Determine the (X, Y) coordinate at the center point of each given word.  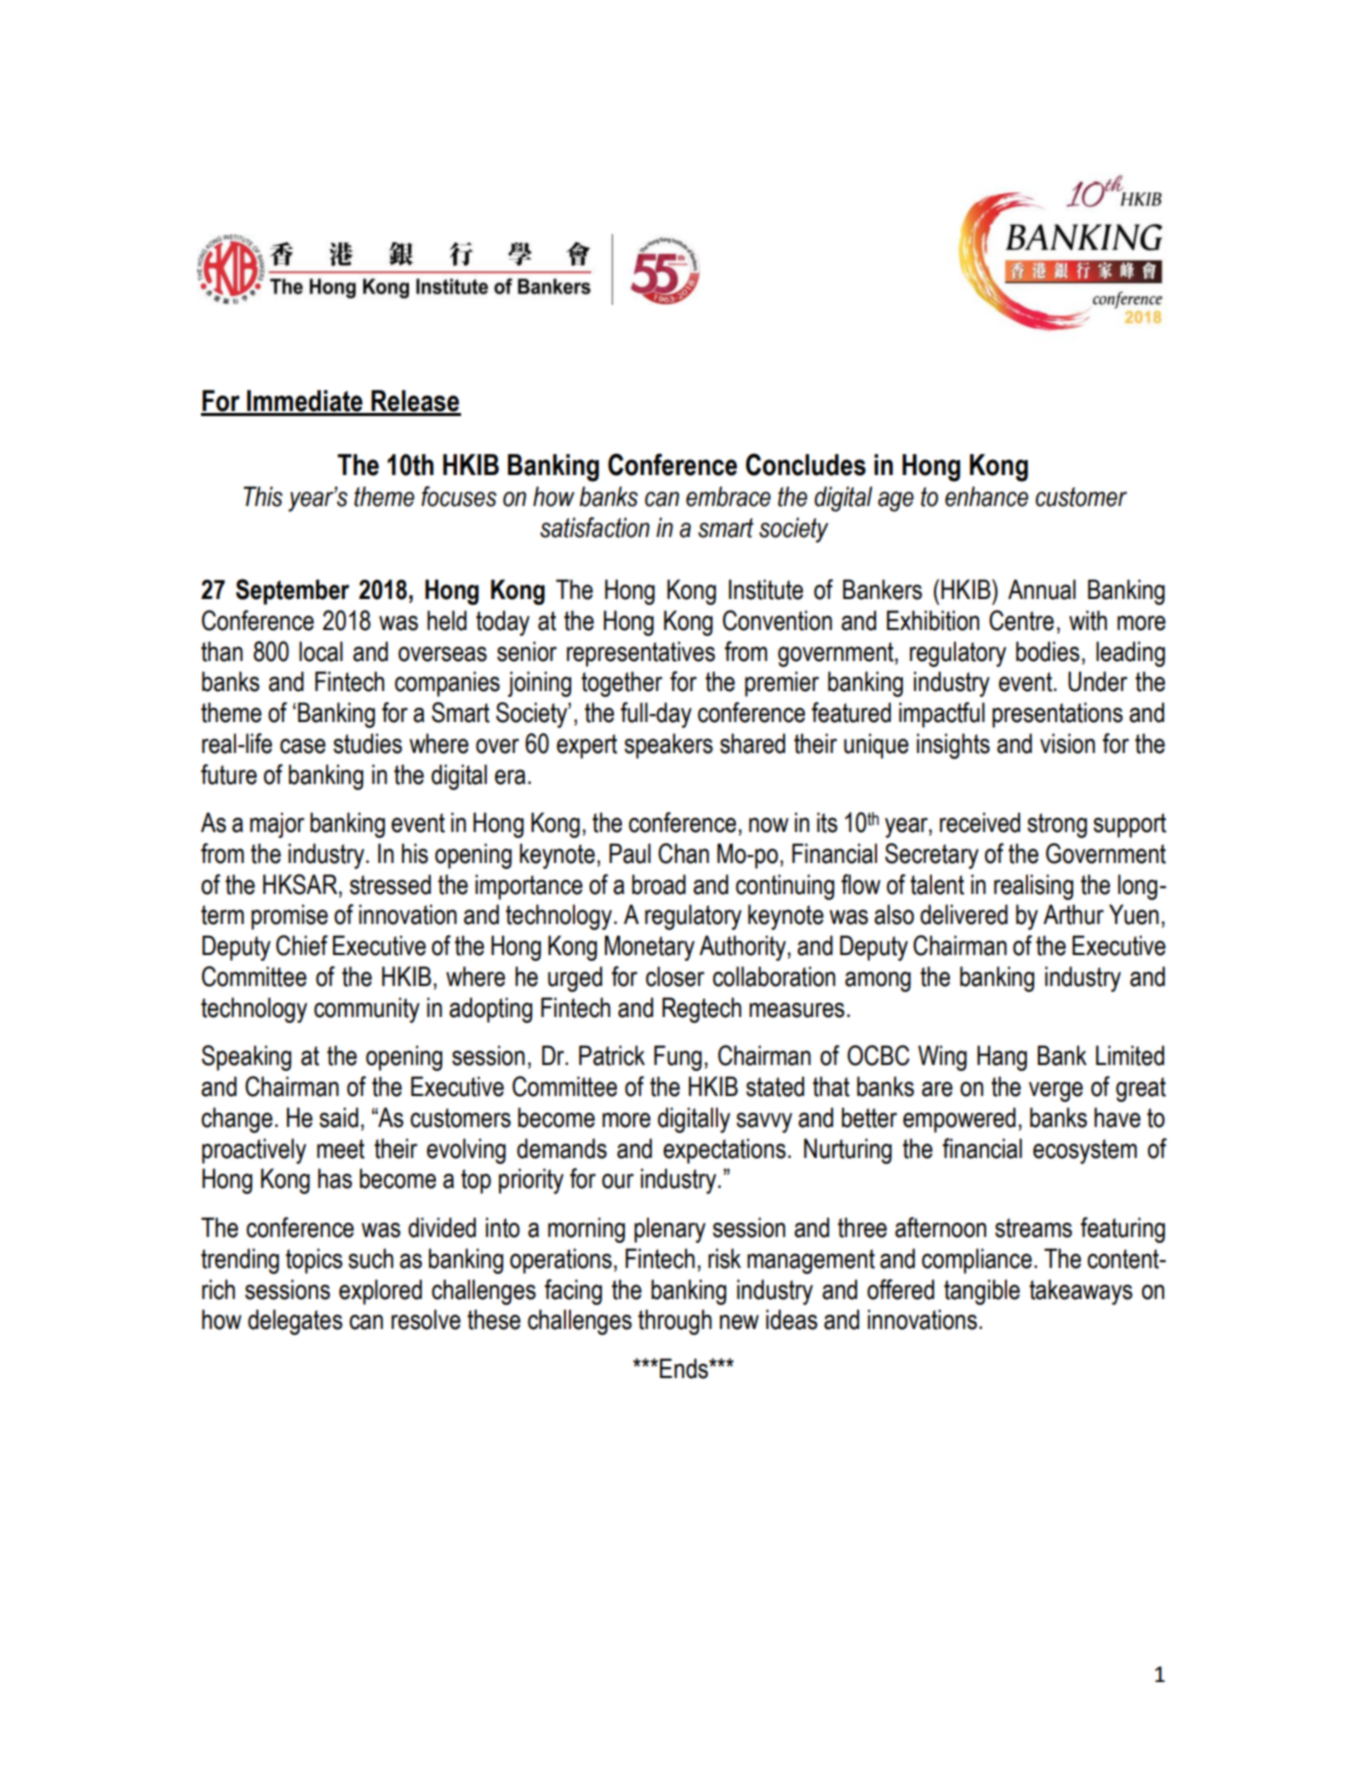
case (303, 746)
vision (1067, 743)
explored (380, 1292)
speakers (668, 746)
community (367, 1010)
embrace (728, 496)
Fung (678, 1058)
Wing (942, 1058)
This (263, 496)
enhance (986, 496)
